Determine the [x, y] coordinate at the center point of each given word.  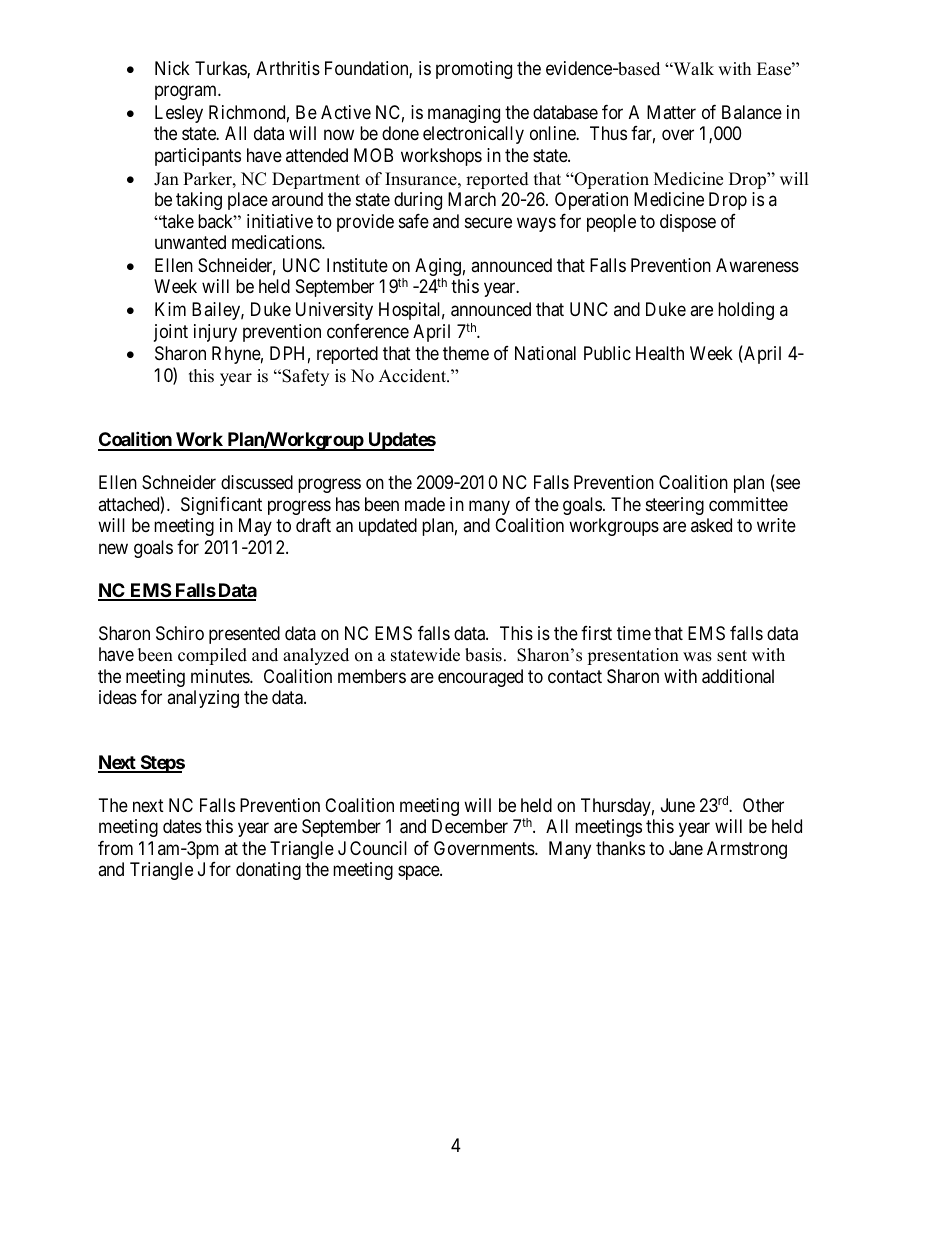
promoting [474, 70]
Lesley [179, 114]
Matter [671, 112]
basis [483, 655]
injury [215, 333]
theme [466, 353]
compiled [212, 656]
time [634, 633]
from [115, 848]
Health [660, 353]
